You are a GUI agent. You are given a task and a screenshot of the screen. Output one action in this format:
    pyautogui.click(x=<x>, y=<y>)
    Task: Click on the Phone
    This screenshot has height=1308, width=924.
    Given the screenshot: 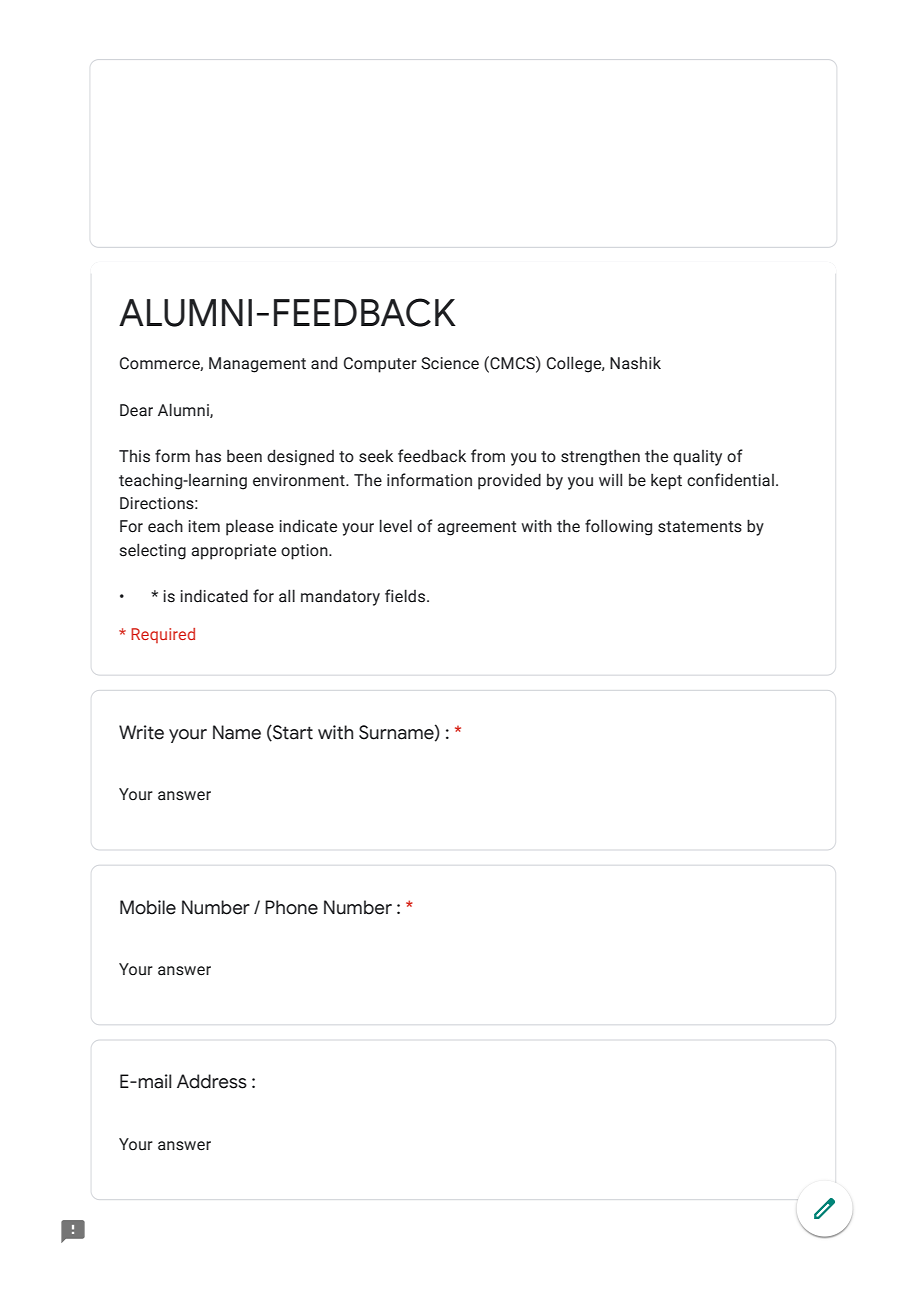 What is the action you would take?
    pyautogui.click(x=291, y=907)
